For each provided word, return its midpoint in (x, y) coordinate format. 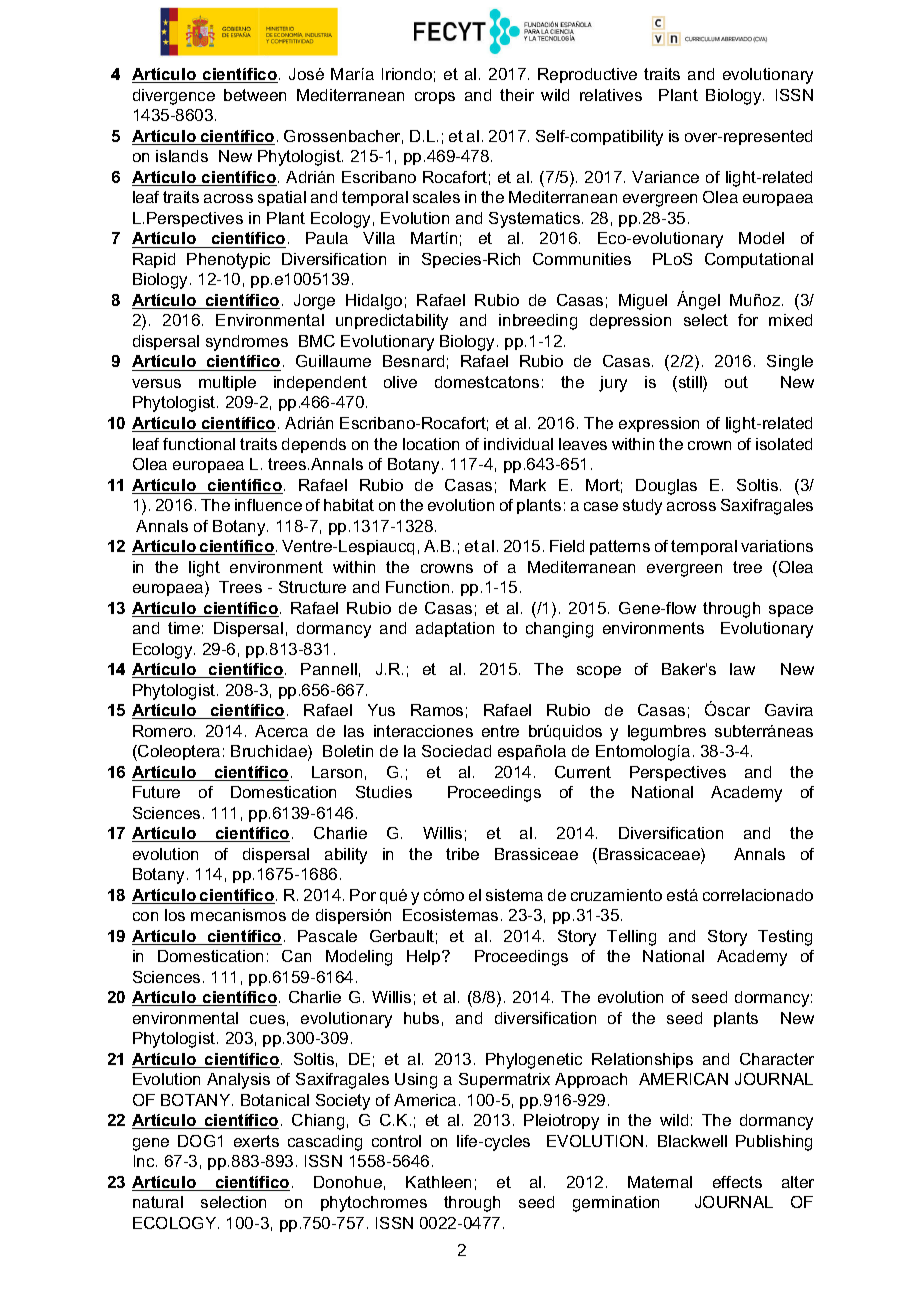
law (742, 669)
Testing (785, 938)
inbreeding (538, 322)
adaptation (455, 629)
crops (435, 98)
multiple (227, 383)
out (736, 382)
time (184, 628)
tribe (462, 854)
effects (737, 1182)
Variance (665, 177)
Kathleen (438, 1182)
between (255, 95)
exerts (256, 1141)
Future (156, 792)
